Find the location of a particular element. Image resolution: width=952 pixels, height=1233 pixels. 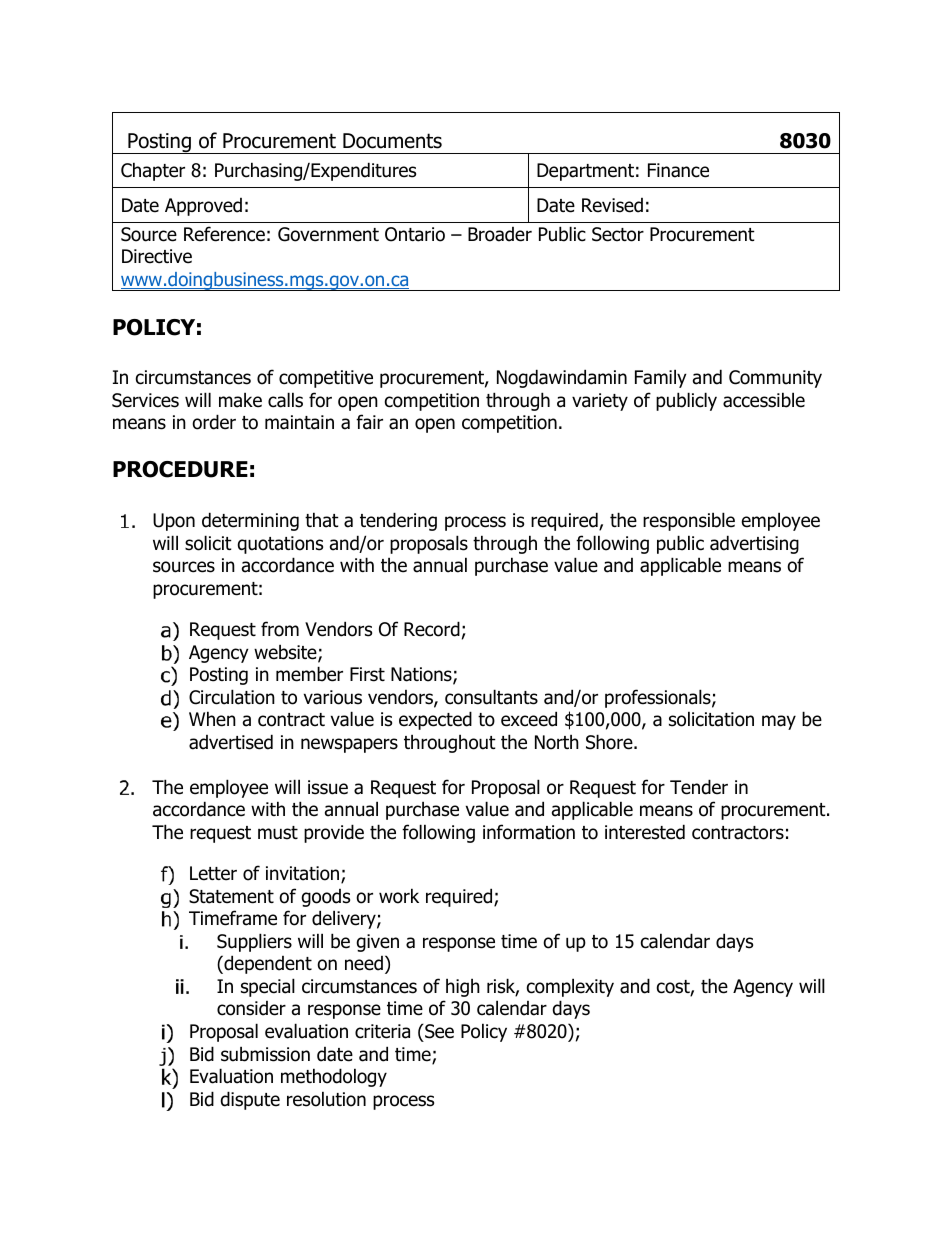

Approved is located at coordinates (203, 207).
